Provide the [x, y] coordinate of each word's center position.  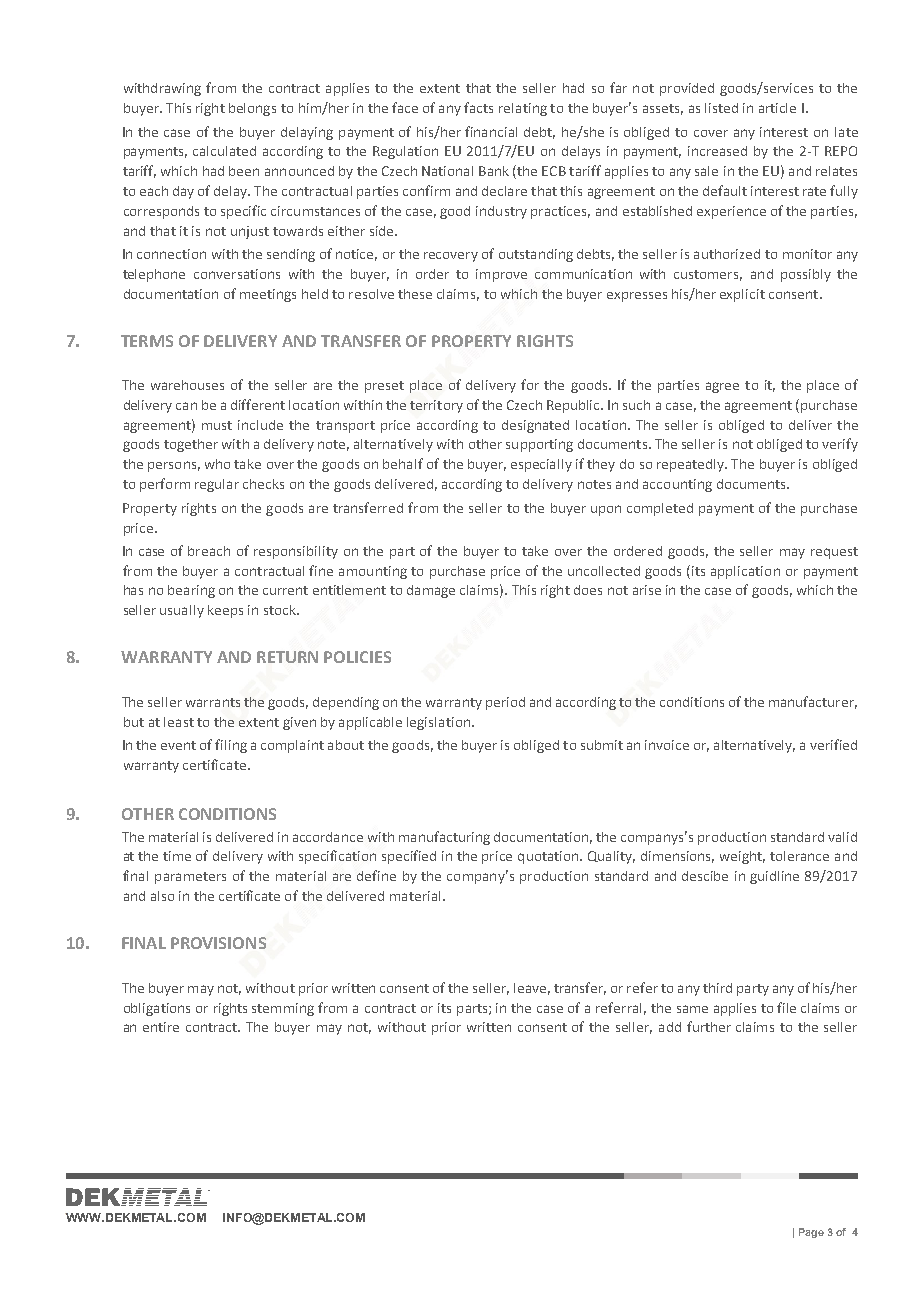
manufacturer [813, 702]
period [505, 703]
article [777, 108]
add [670, 1027]
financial [491, 131]
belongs [252, 109]
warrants [213, 702]
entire [161, 1027]
